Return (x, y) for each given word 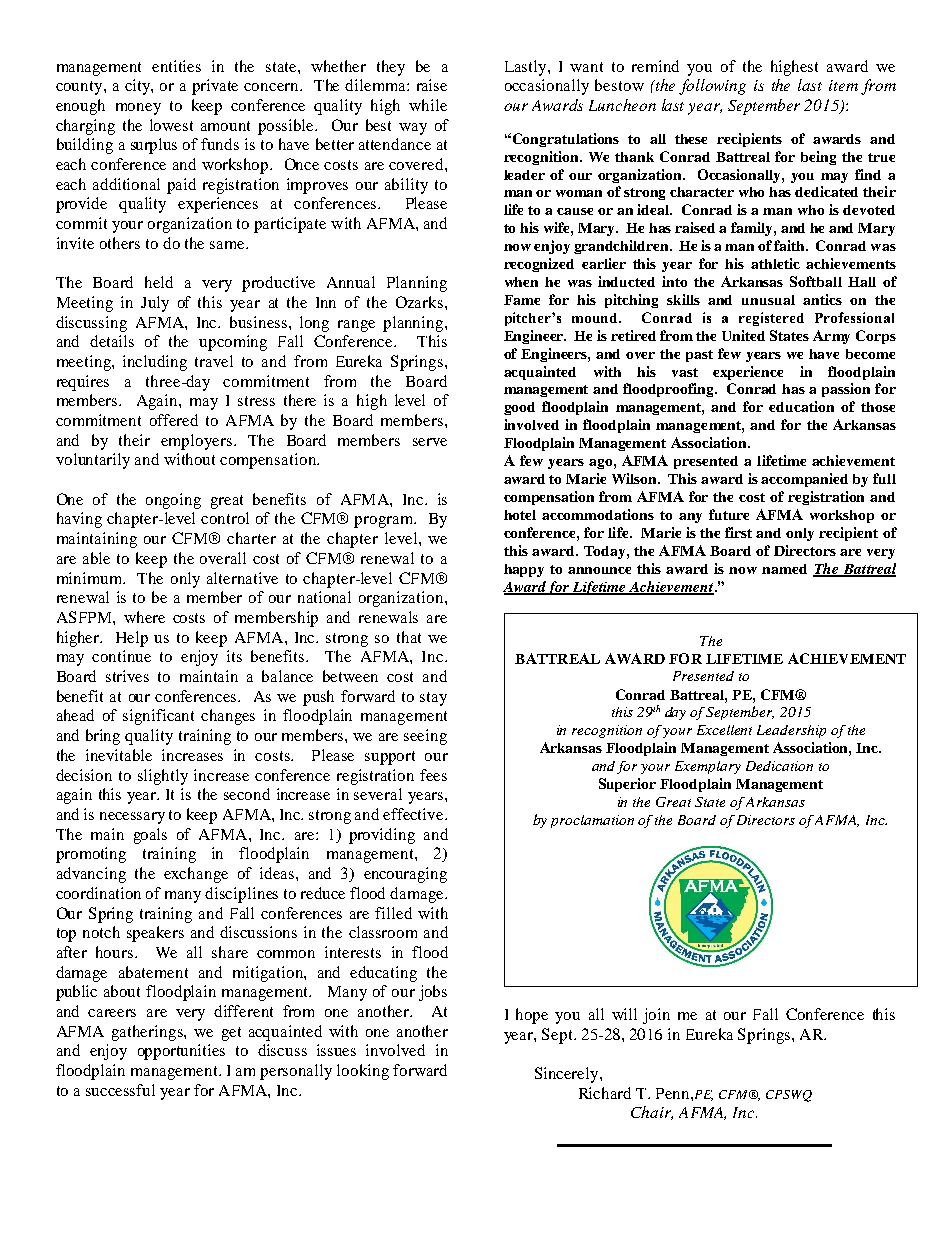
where (144, 617)
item (843, 85)
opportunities (181, 1052)
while (428, 105)
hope (532, 1016)
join (656, 1016)
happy (524, 570)
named (784, 569)
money (138, 109)
